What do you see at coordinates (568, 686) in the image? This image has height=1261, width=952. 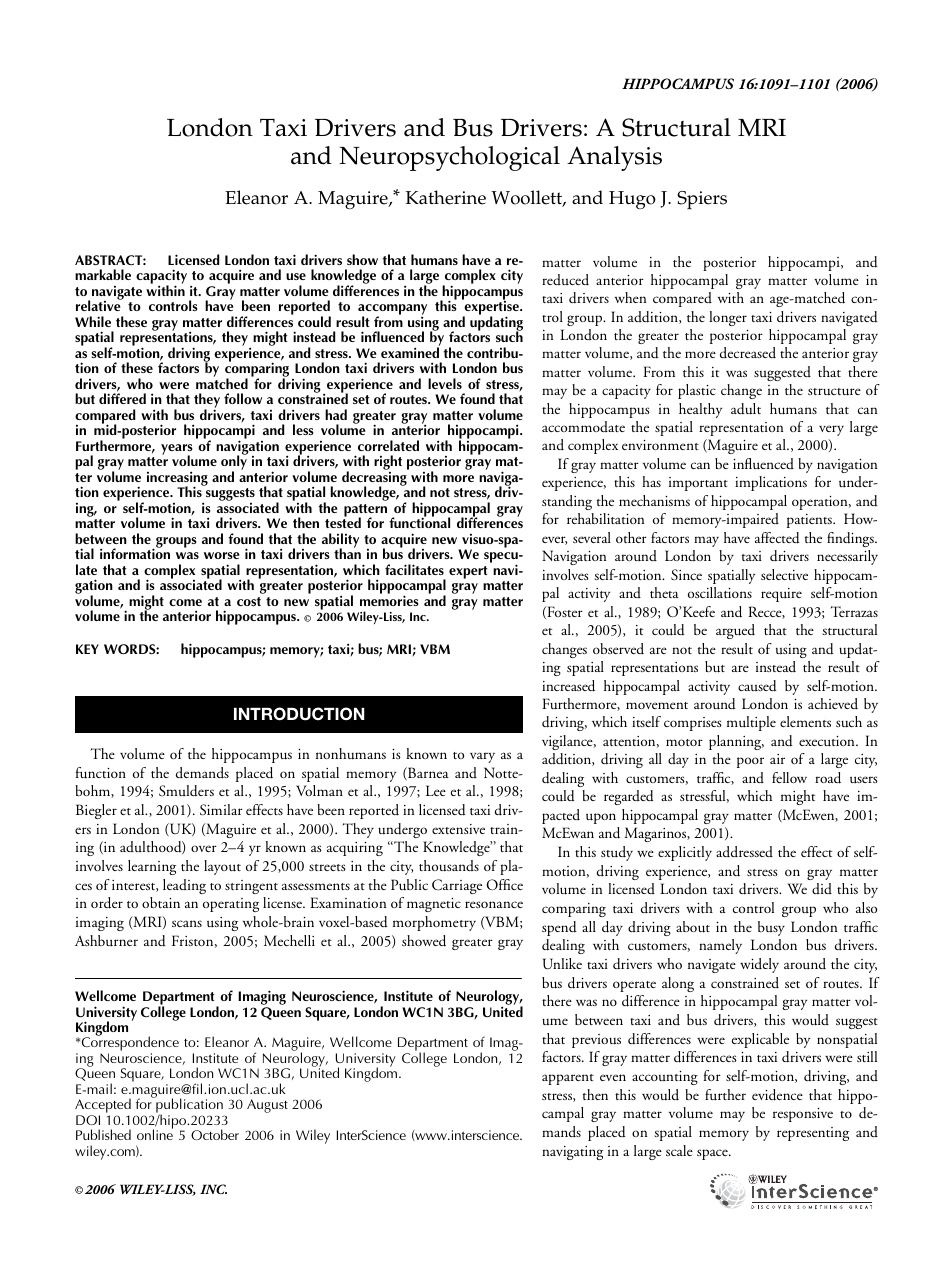 I see `increased` at bounding box center [568, 686].
